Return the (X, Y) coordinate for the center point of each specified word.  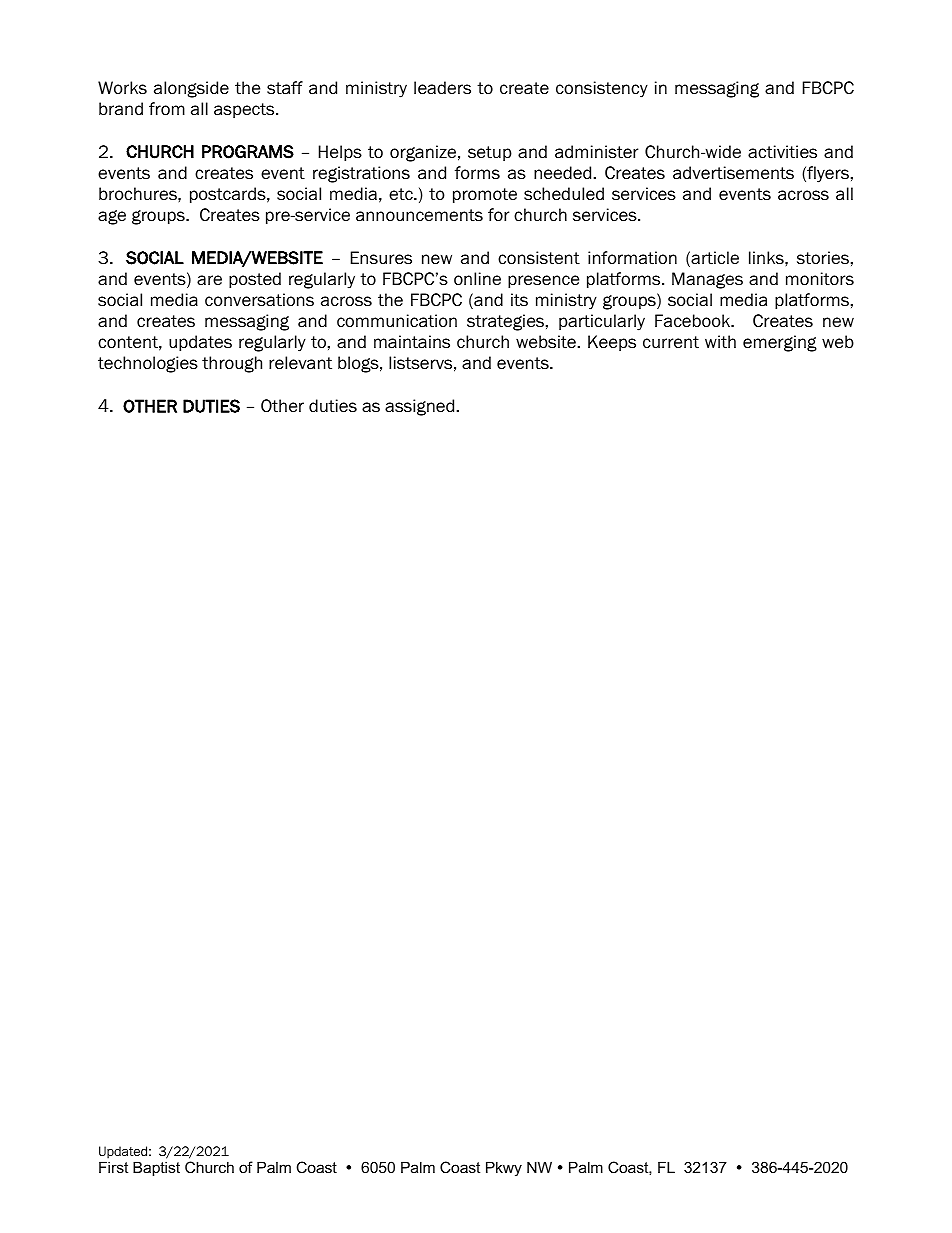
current (671, 342)
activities (782, 152)
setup (490, 153)
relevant (300, 363)
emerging (780, 343)
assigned (419, 407)
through (232, 364)
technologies (148, 364)
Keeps (612, 343)
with (720, 342)
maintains (412, 342)
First (113, 1167)
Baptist (156, 1168)
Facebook (694, 321)
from (167, 109)
